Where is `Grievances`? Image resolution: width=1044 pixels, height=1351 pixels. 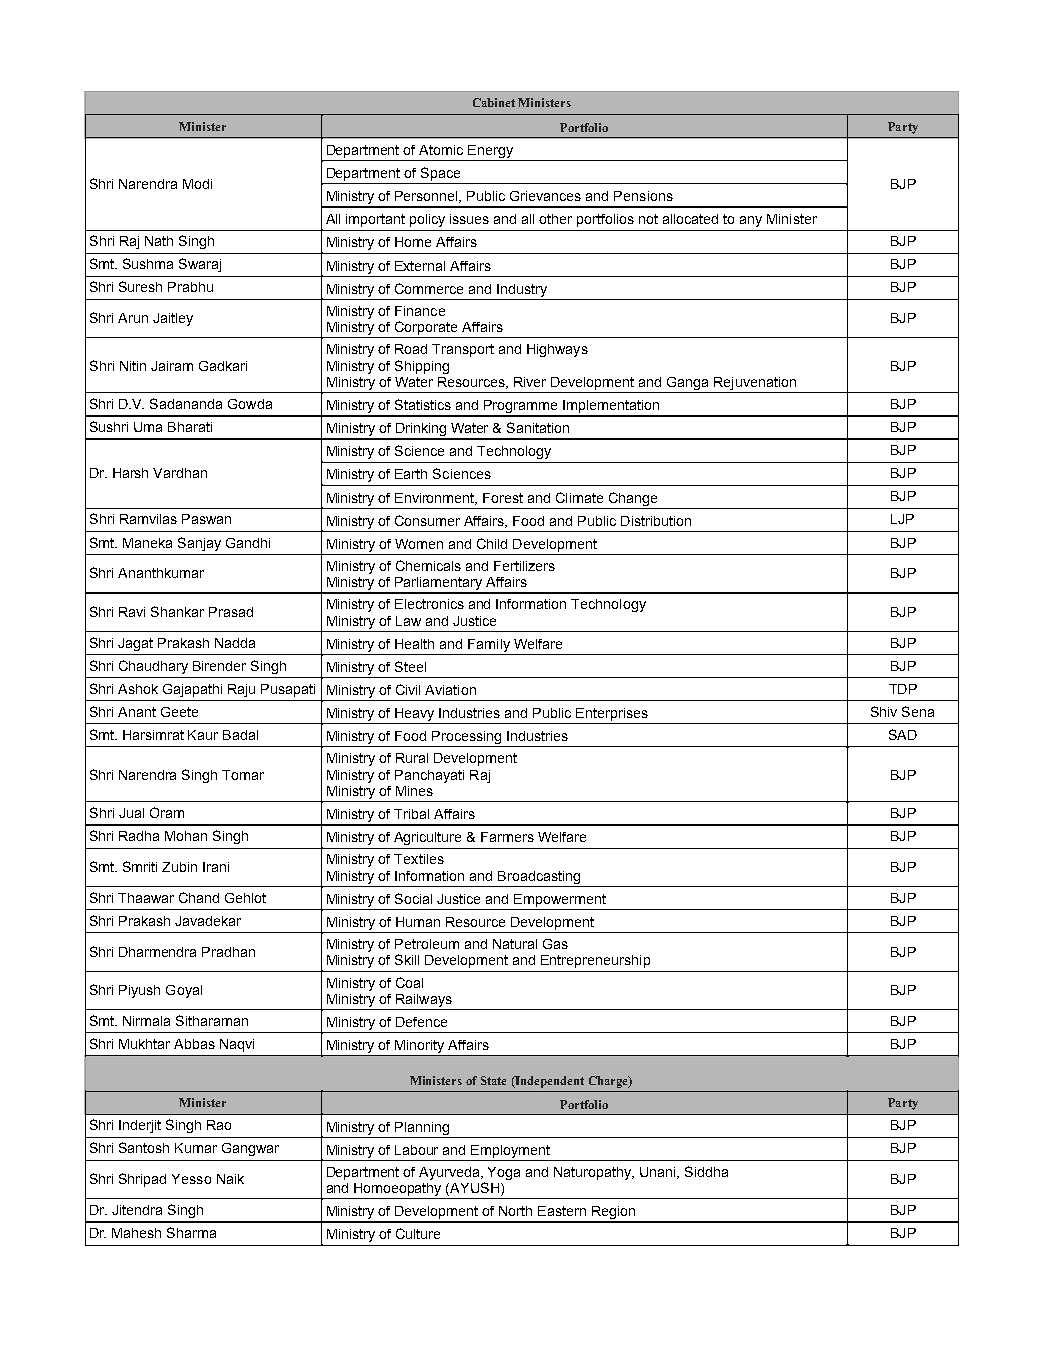 Grievances is located at coordinates (545, 196).
